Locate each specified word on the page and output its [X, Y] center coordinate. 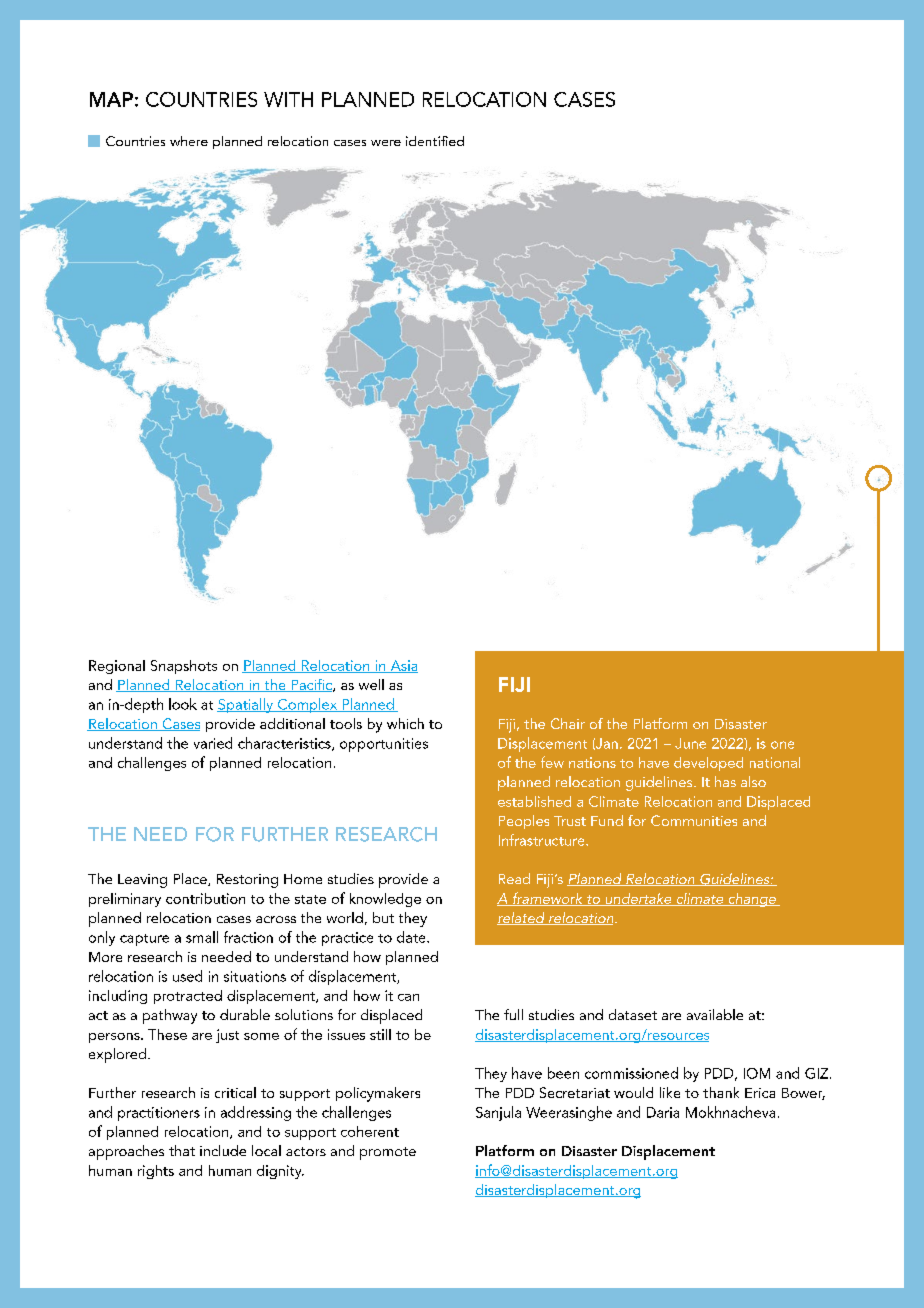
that [182, 1150]
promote [388, 1153]
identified [435, 141]
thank [721, 1092]
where [189, 141]
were [386, 143]
